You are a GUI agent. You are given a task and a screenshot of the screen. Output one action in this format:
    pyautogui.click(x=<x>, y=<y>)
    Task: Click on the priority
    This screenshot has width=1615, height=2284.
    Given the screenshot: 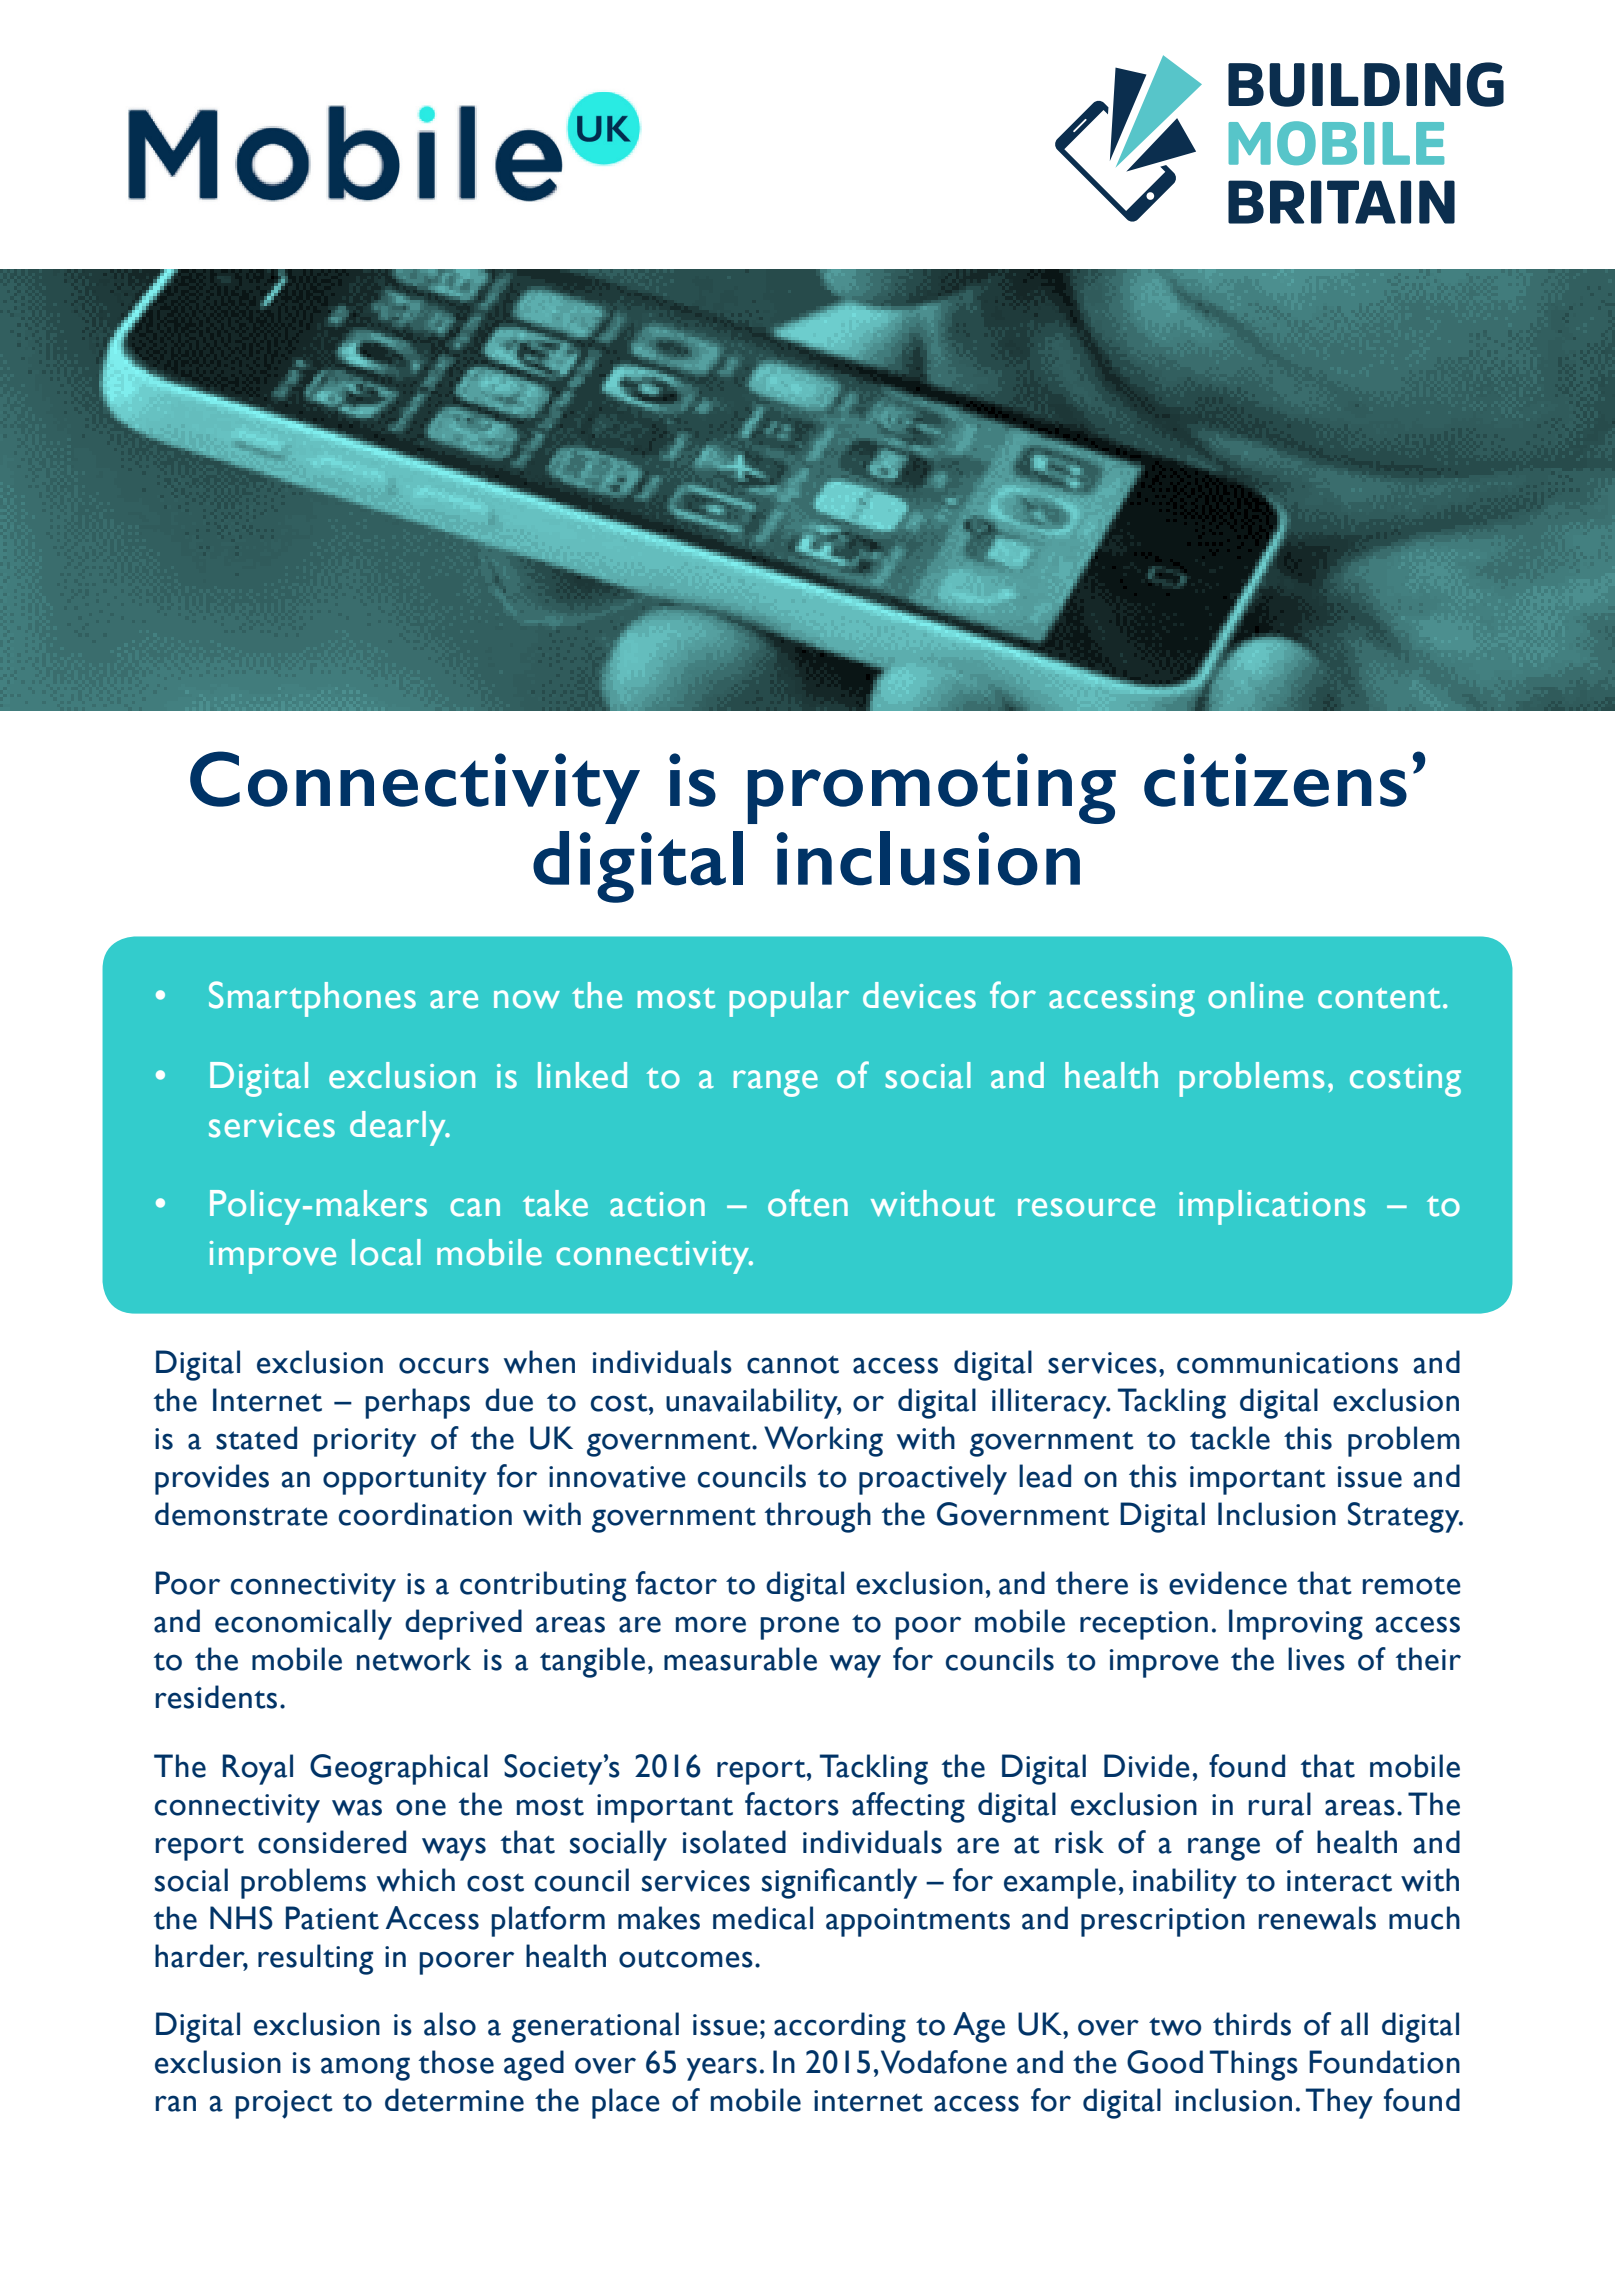 What is the action you would take?
    pyautogui.click(x=365, y=1442)
